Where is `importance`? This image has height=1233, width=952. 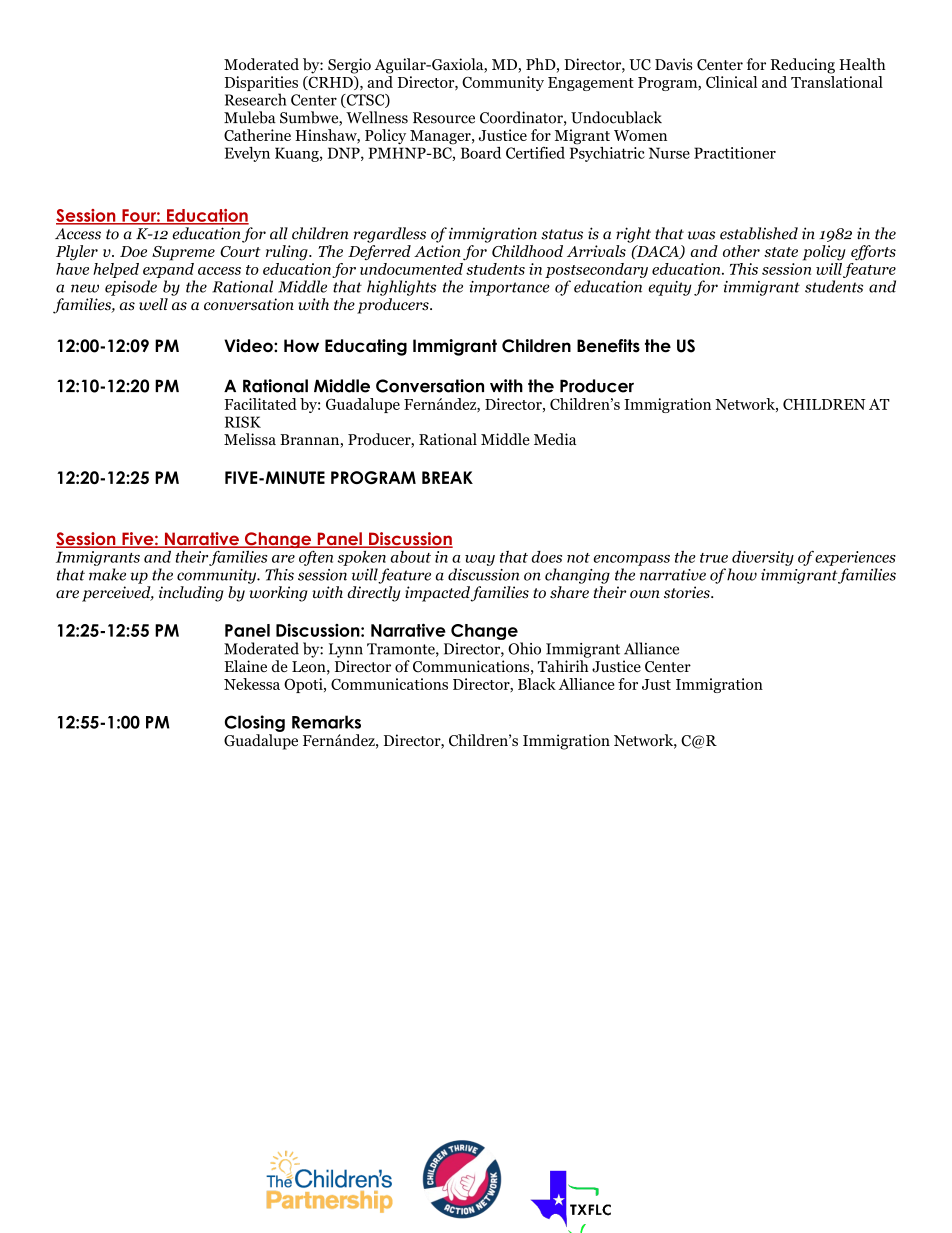
importance is located at coordinates (509, 288).
